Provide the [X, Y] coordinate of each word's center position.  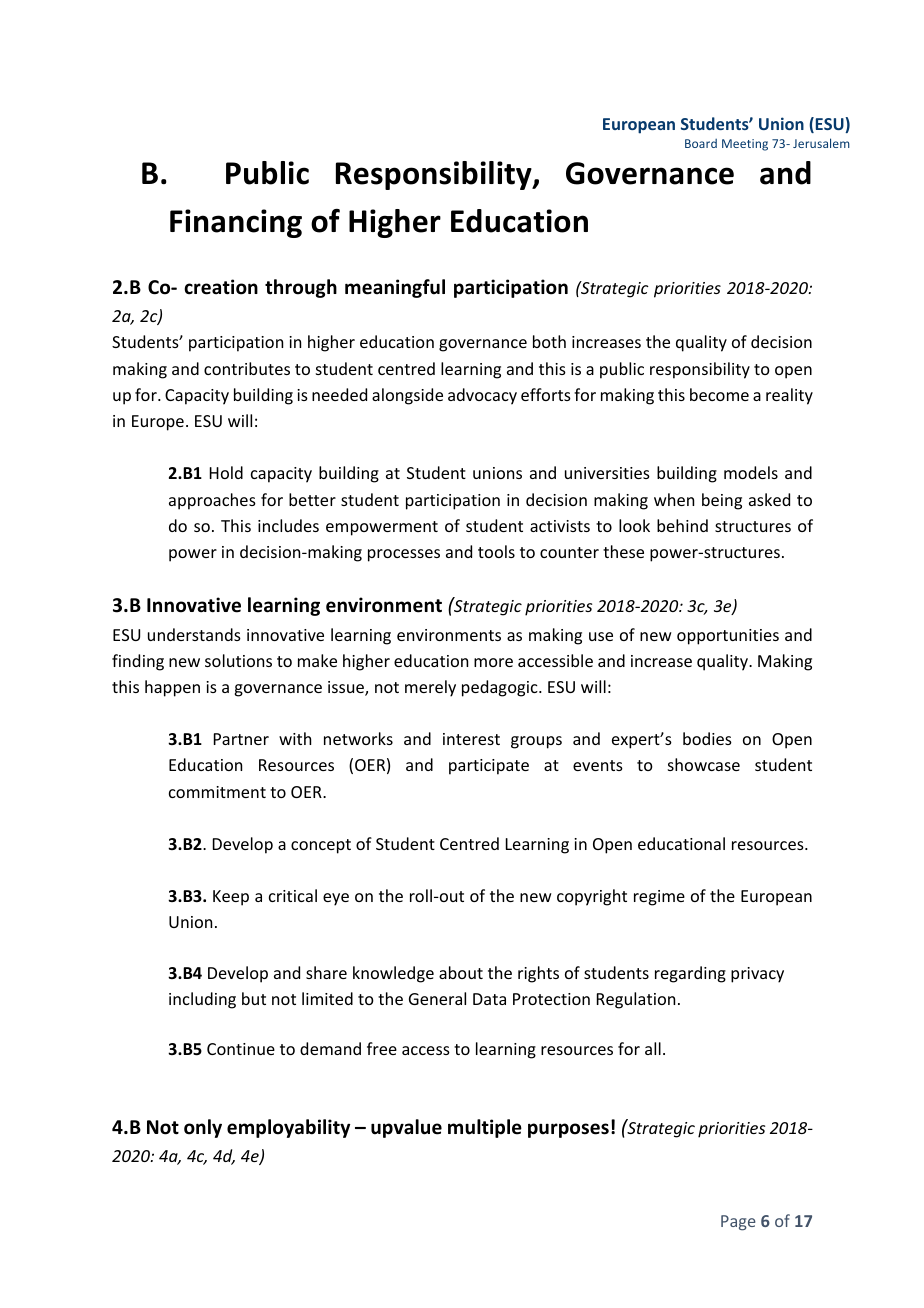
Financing [236, 223]
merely [430, 688]
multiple [485, 1128]
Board [701, 143]
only [203, 1128]
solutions [238, 660]
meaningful [395, 288]
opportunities [728, 637]
